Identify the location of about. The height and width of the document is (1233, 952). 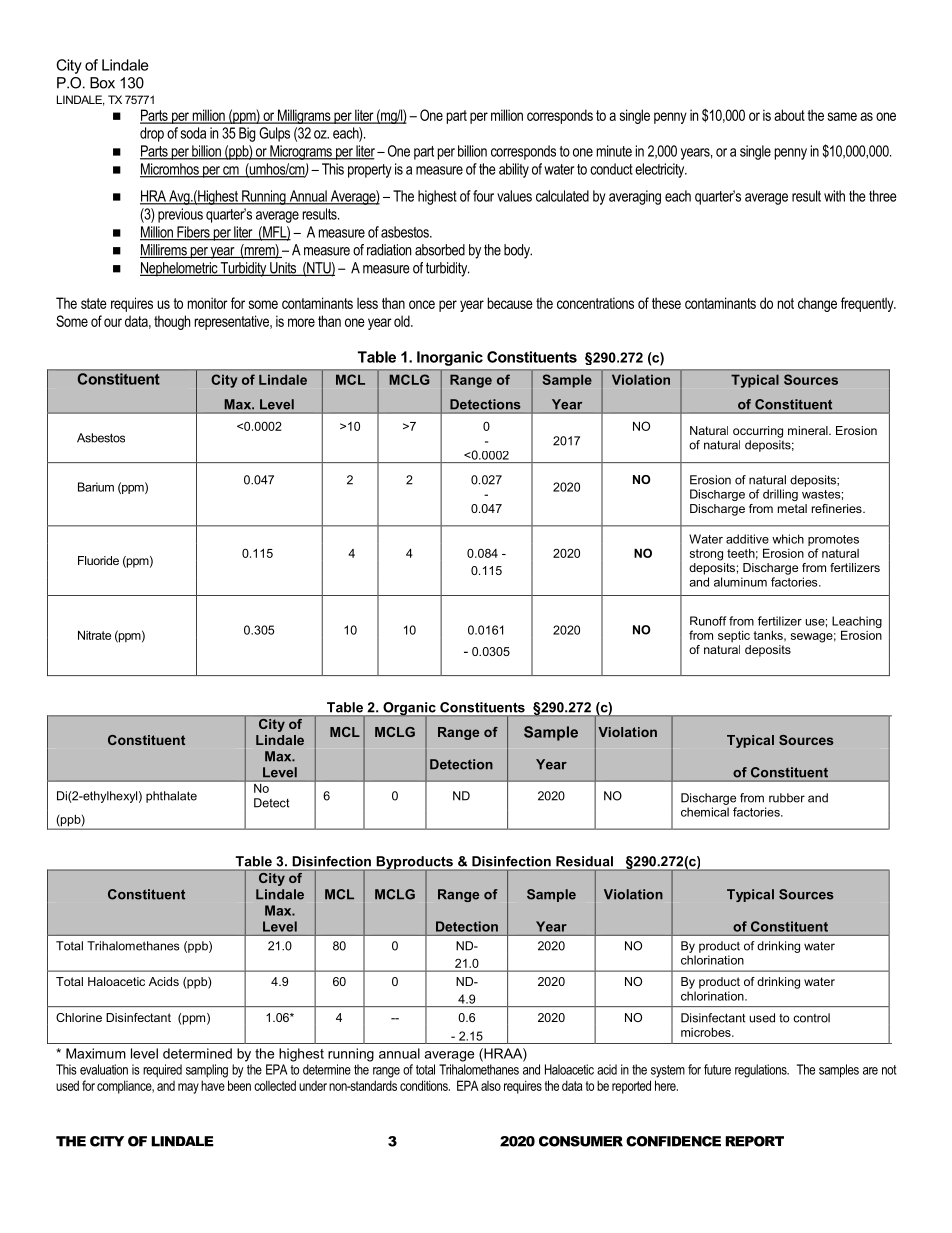
(789, 115).
